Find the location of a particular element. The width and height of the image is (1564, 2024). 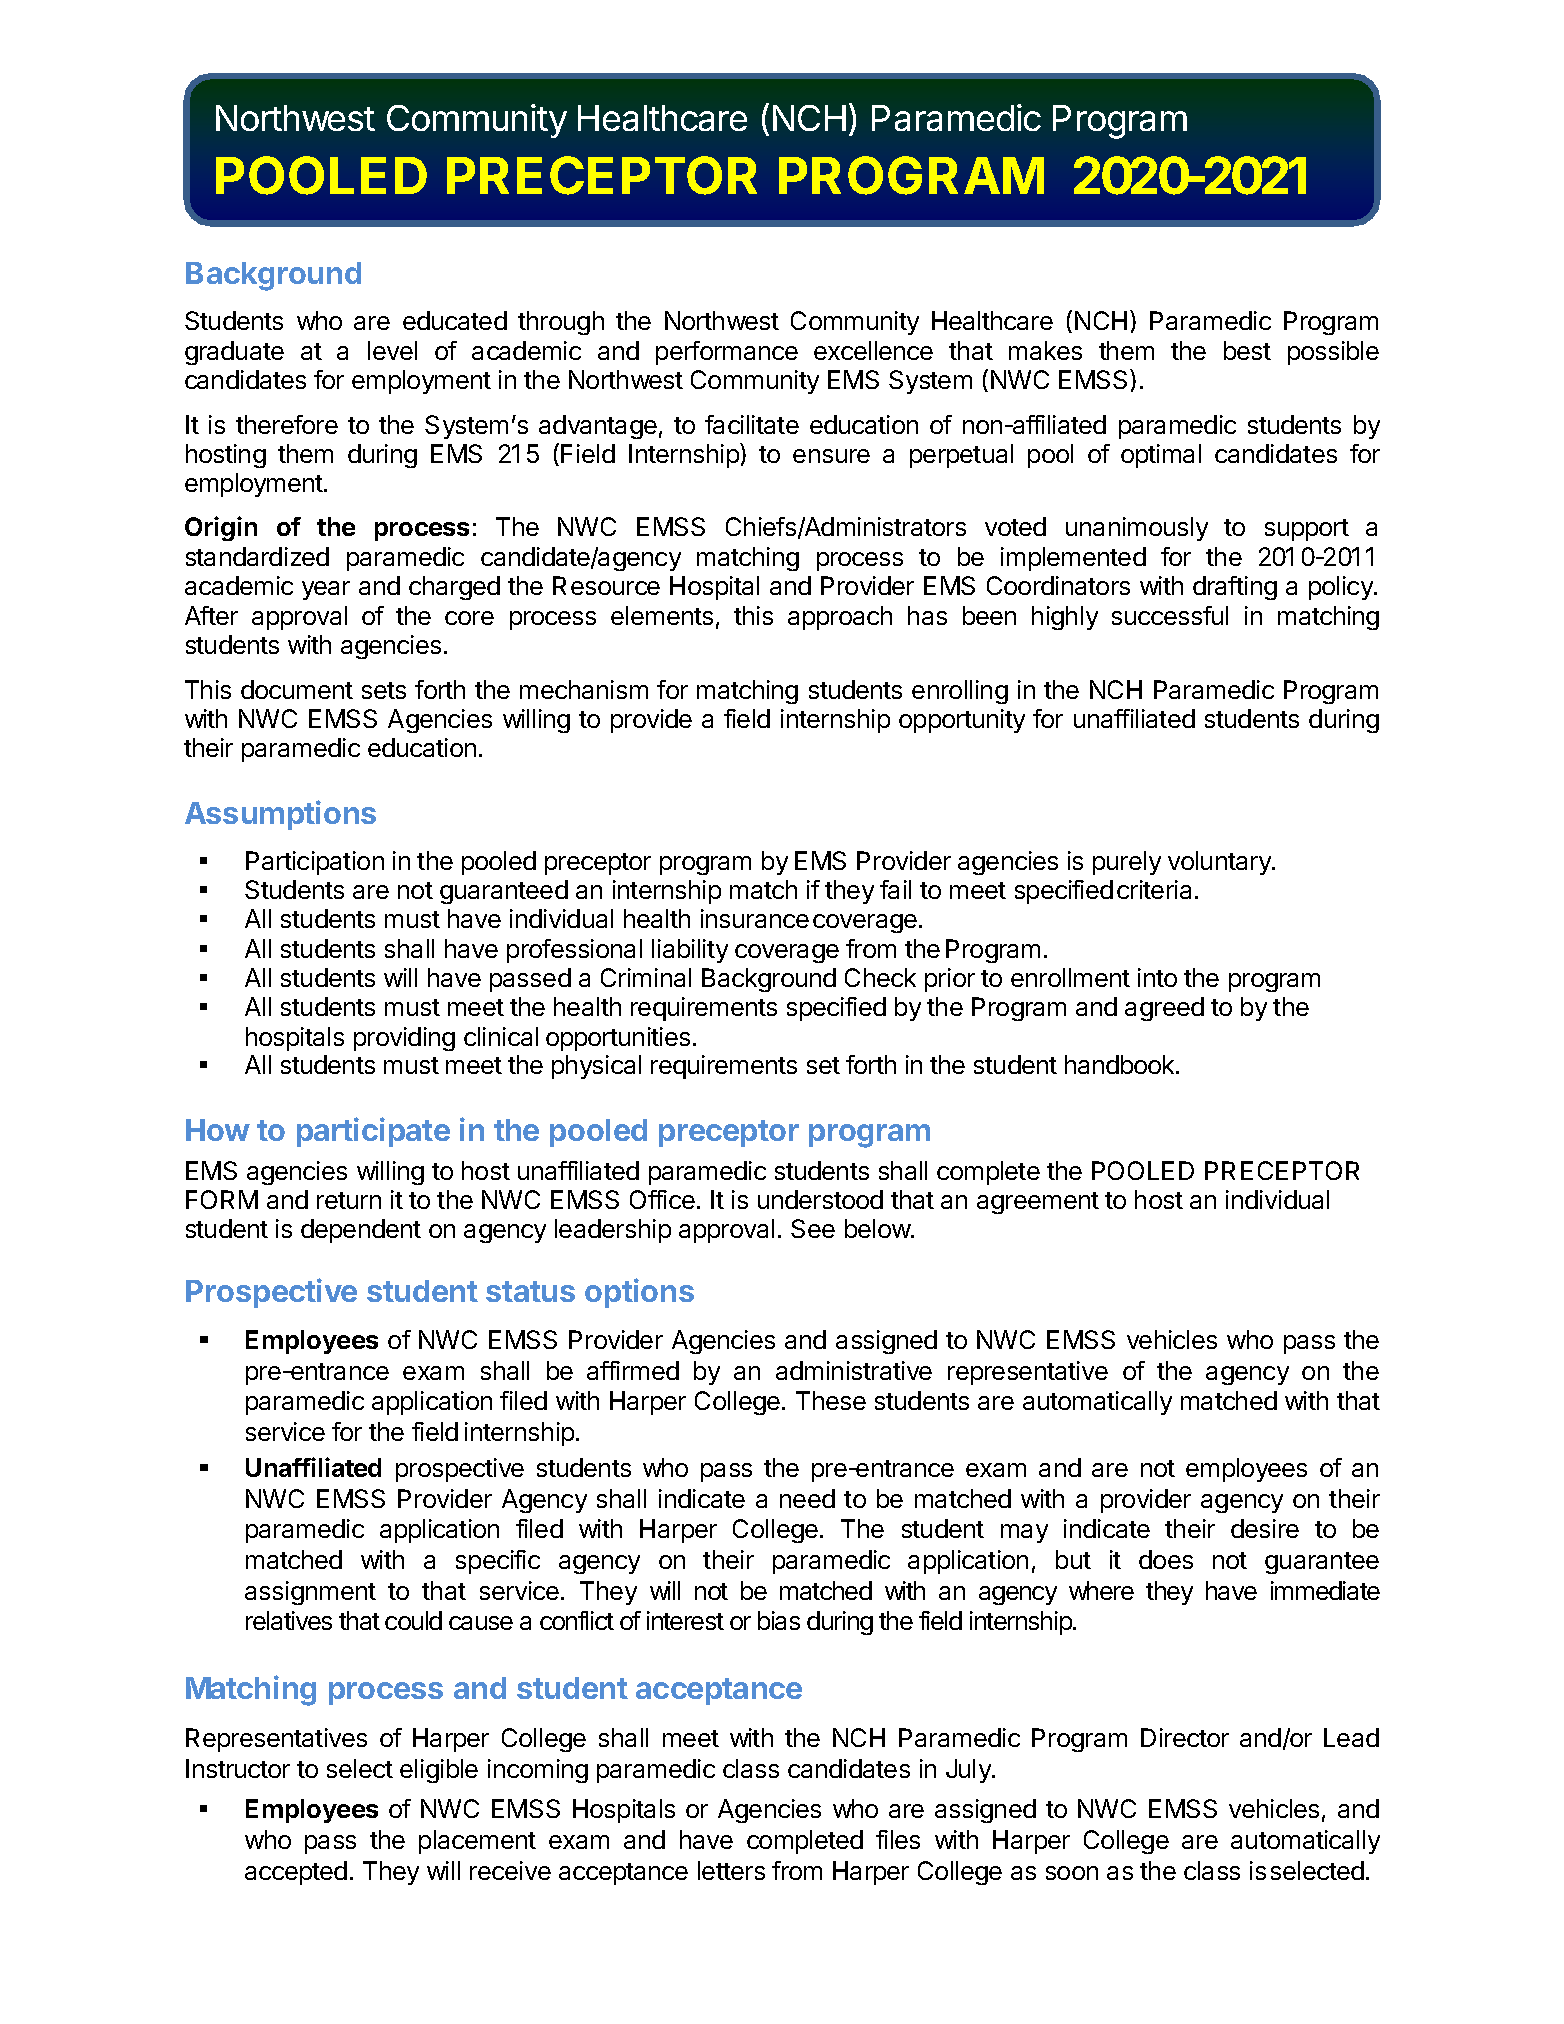

fail is located at coordinates (895, 889).
